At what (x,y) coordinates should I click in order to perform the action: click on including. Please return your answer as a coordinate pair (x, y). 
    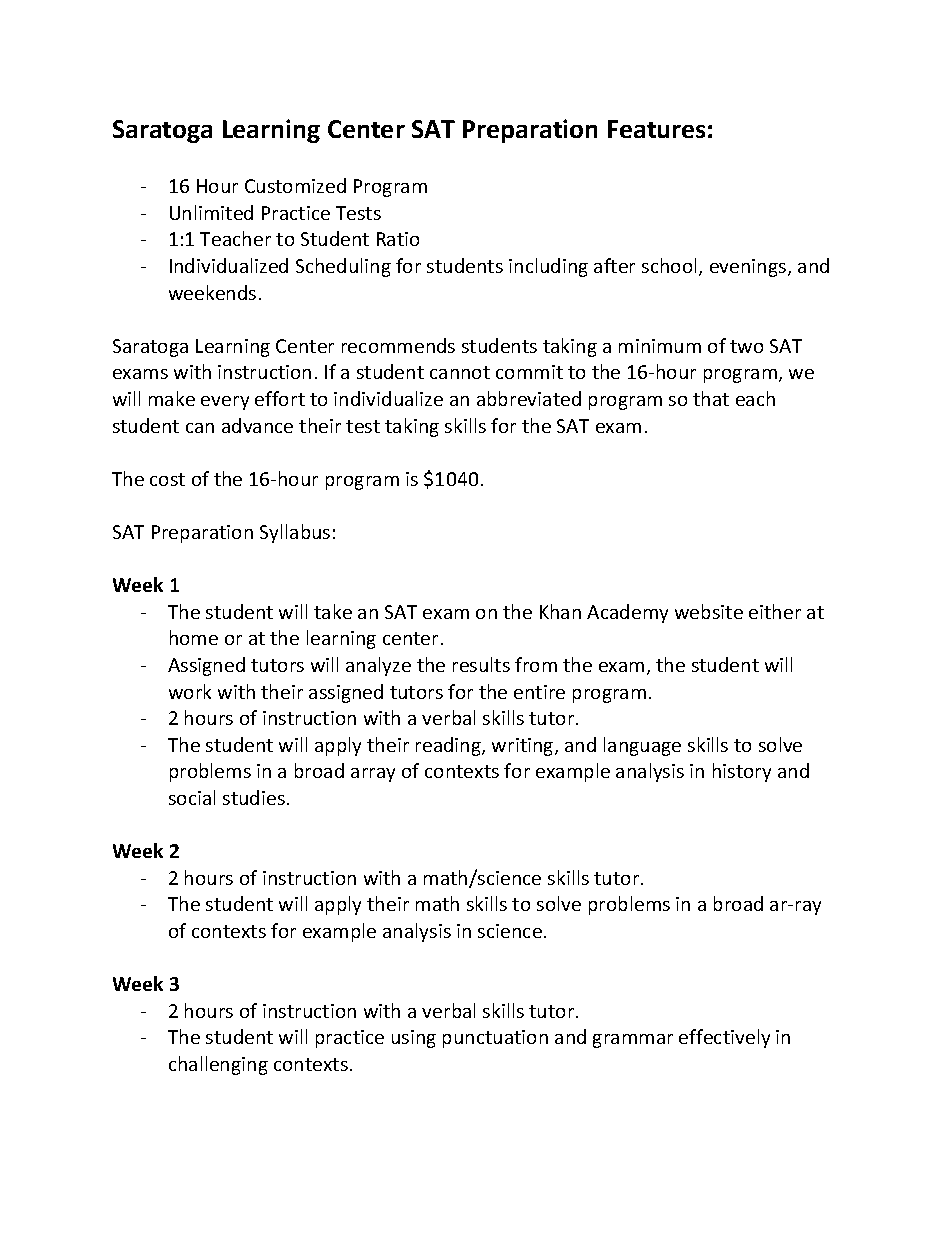
    Looking at the image, I should click on (548, 267).
